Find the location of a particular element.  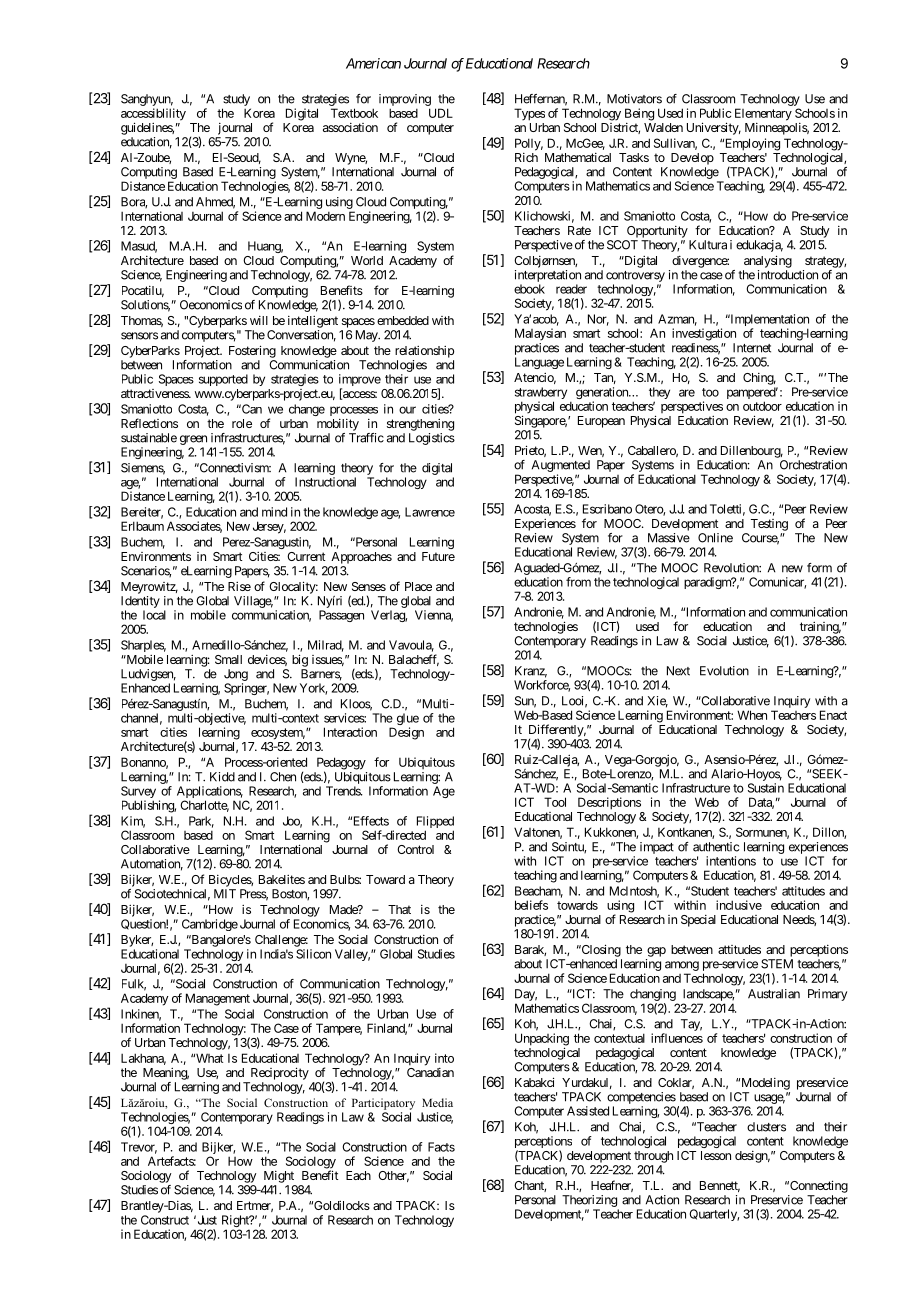

Types is located at coordinates (529, 114).
